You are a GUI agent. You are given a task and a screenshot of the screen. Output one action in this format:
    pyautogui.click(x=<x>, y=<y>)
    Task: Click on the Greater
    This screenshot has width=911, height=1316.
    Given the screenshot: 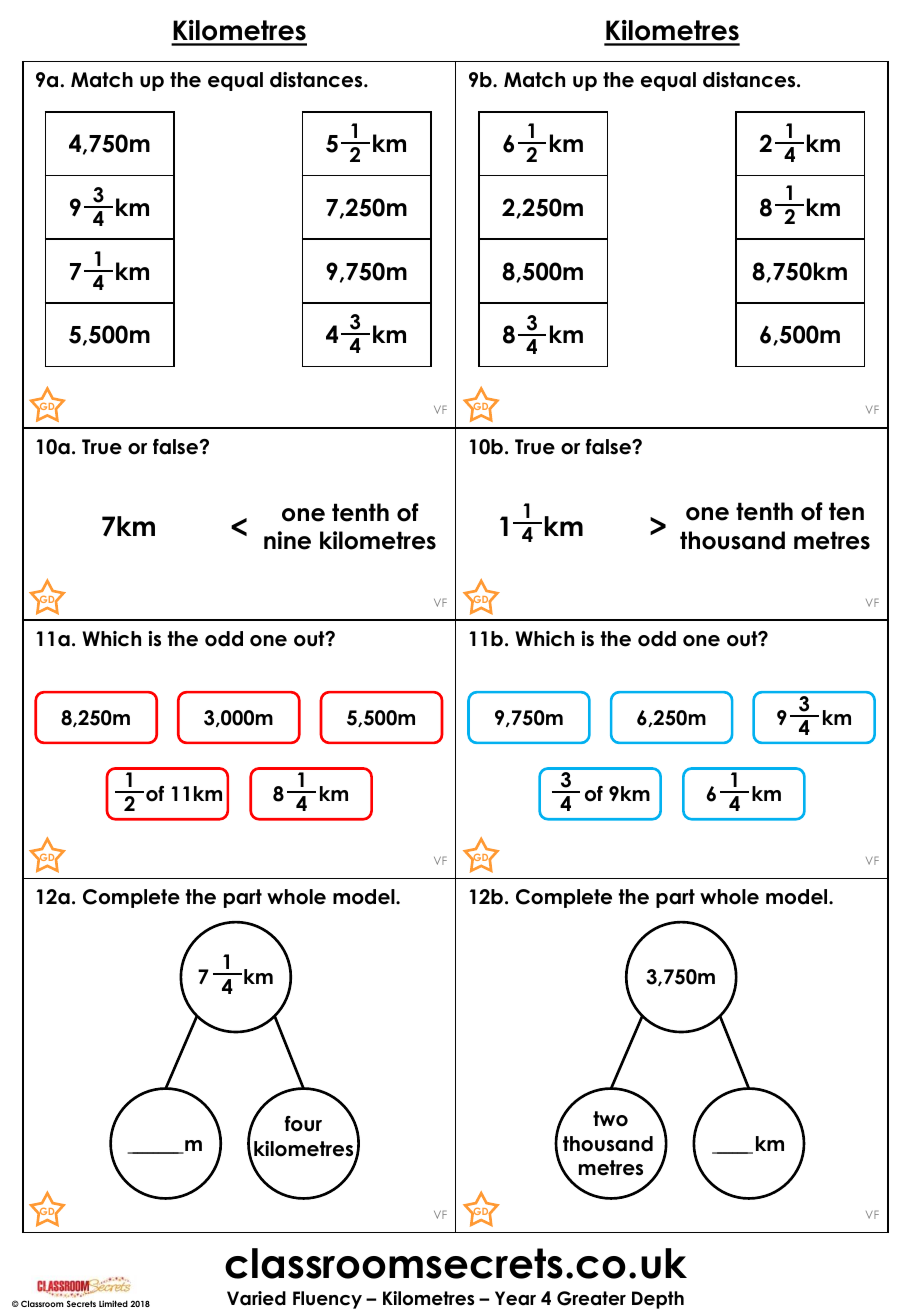 What is the action you would take?
    pyautogui.click(x=591, y=1298)
